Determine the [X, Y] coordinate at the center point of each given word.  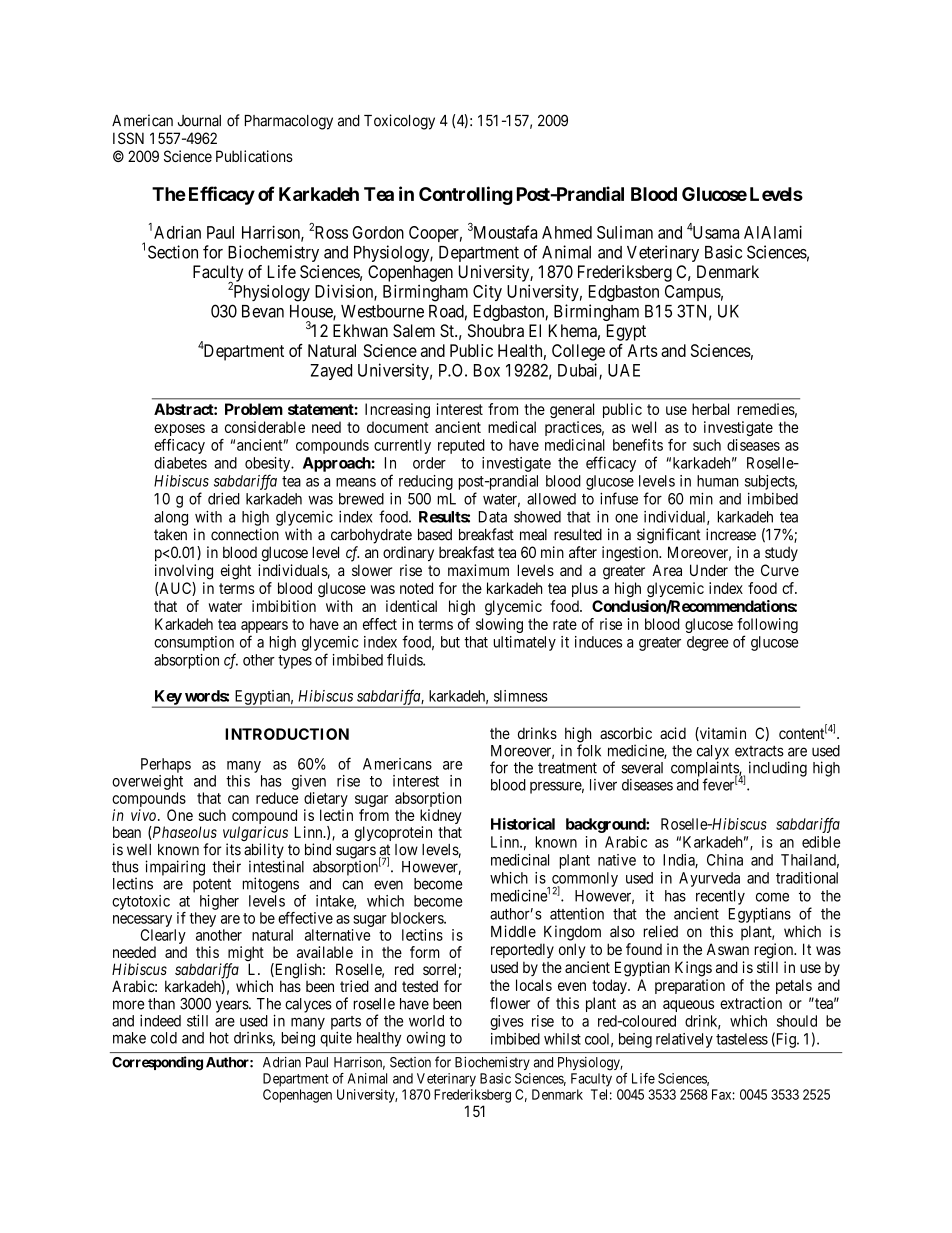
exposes [179, 430]
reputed [461, 446]
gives [507, 1022]
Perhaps [166, 765]
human [717, 481]
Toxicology [399, 122]
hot [219, 1038]
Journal [199, 121]
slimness [521, 696]
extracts [759, 751]
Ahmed [567, 232]
